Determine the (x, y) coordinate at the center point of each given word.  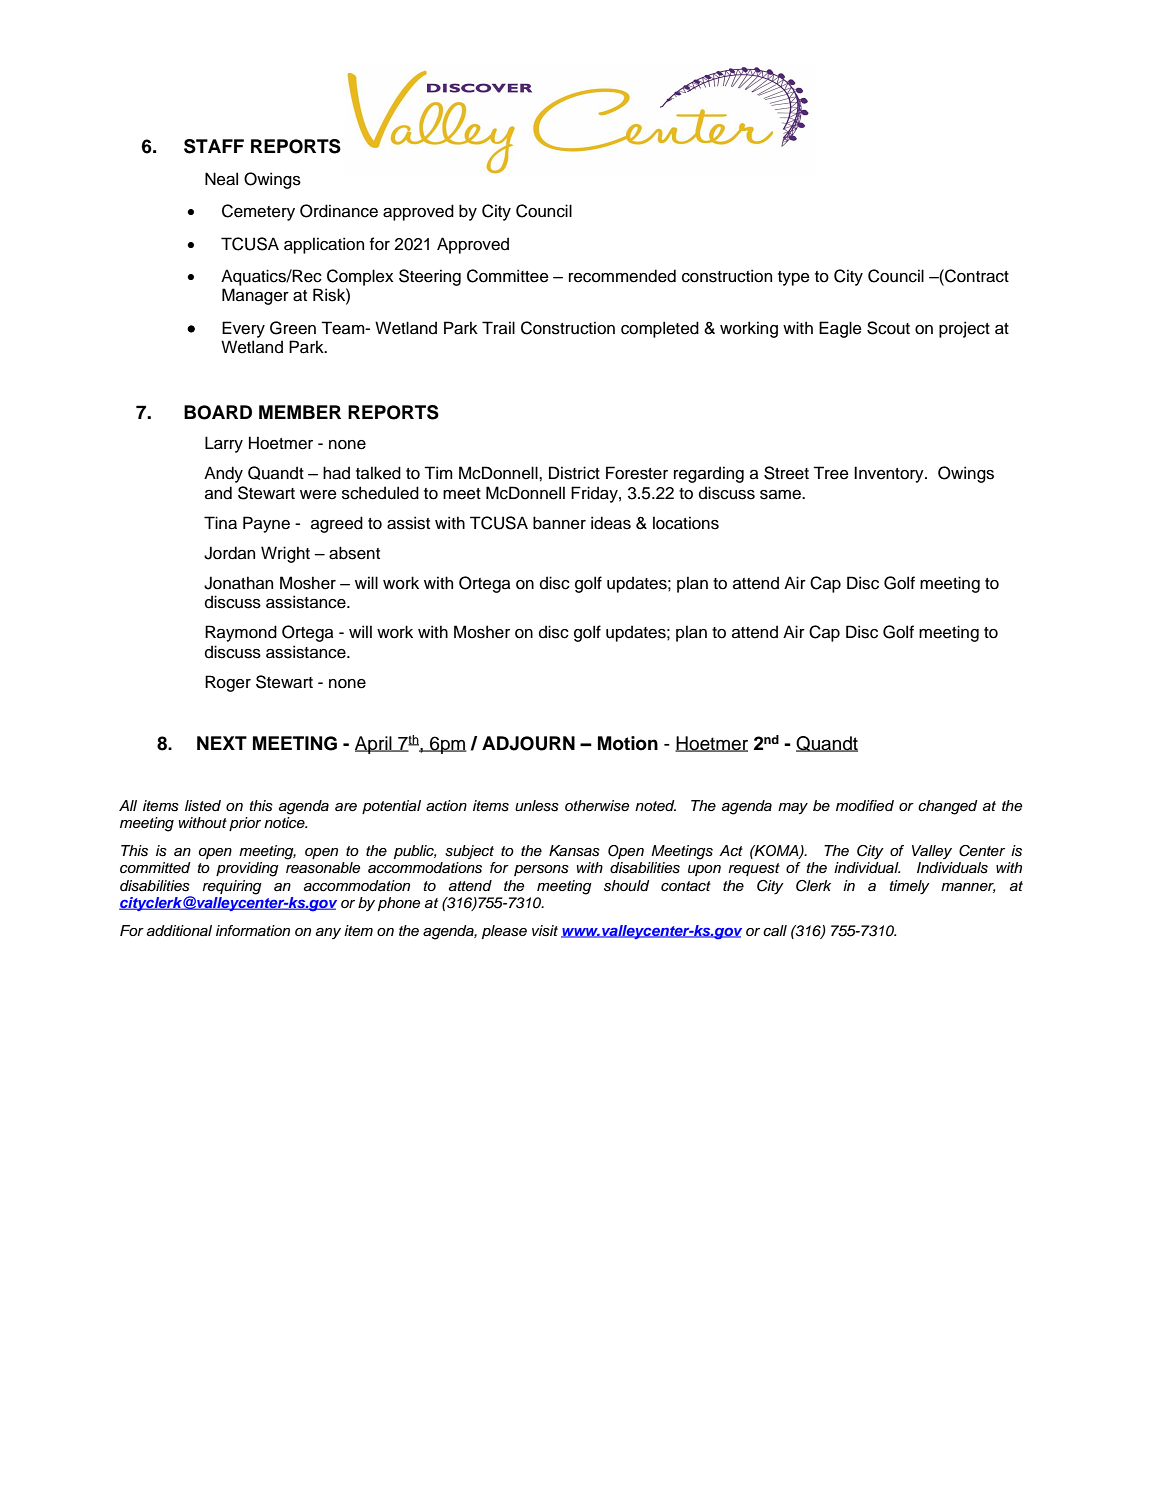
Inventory (890, 474)
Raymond (241, 633)
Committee (507, 276)
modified (865, 805)
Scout (888, 328)
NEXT (222, 743)
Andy (223, 474)
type (793, 278)
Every (243, 329)
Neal (221, 179)
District (574, 473)
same (781, 495)
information (253, 931)
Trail (498, 328)
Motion (628, 743)
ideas (611, 523)
